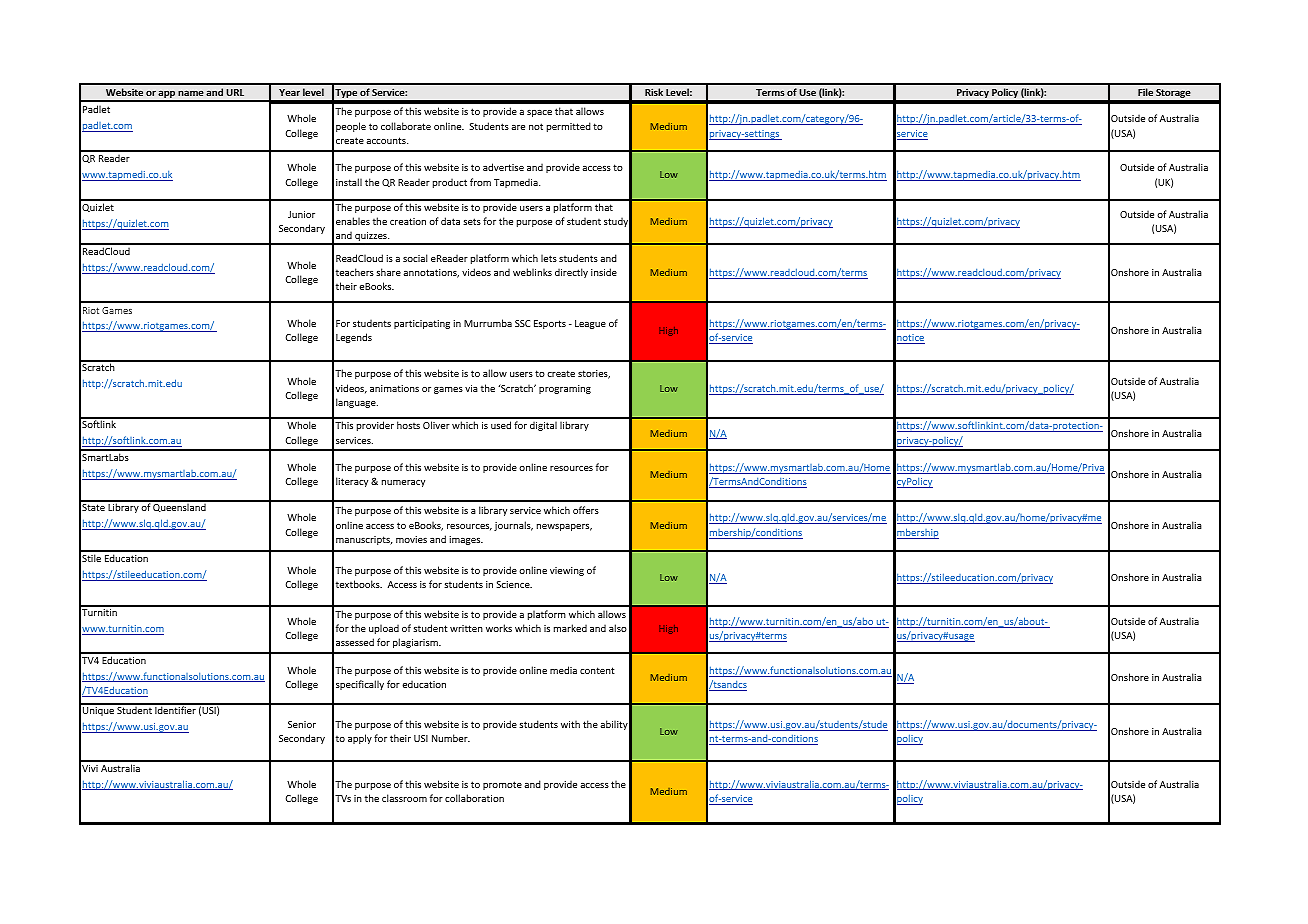 This image has height=924, width=1308. What do you see at coordinates (590, 324) in the image?
I see `League` at bounding box center [590, 324].
